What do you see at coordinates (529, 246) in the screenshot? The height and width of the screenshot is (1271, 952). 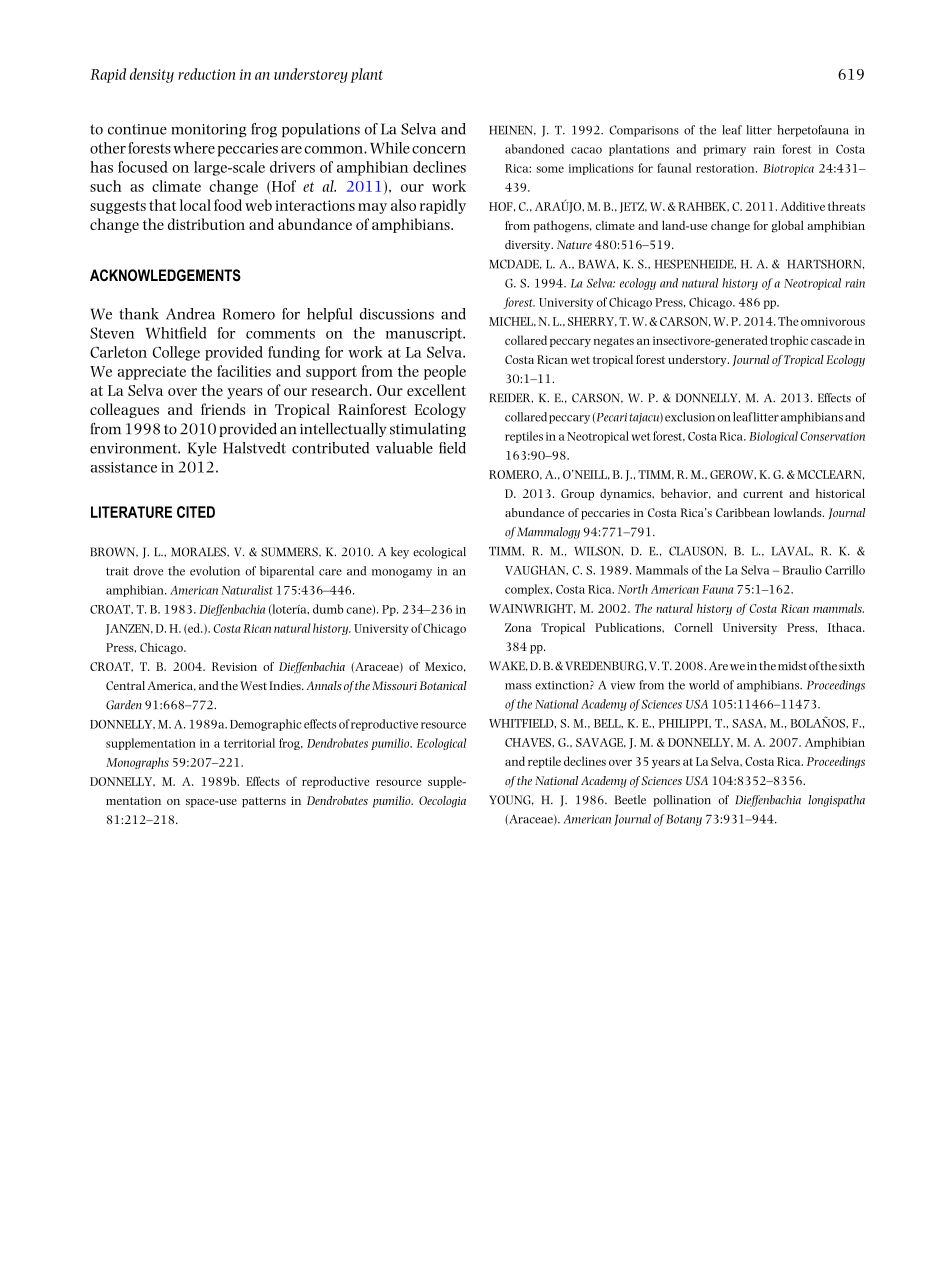 I see `diversity` at bounding box center [529, 246].
